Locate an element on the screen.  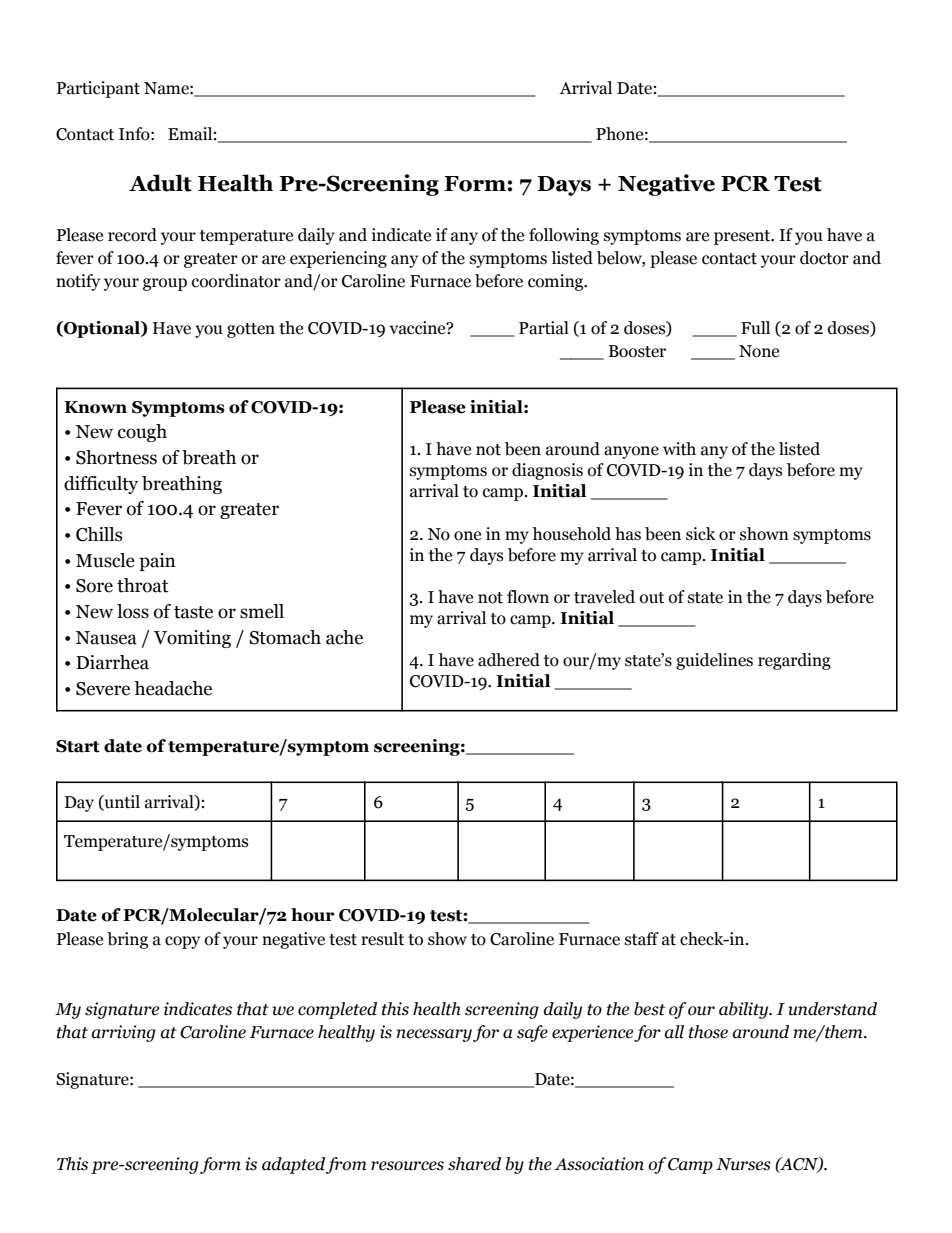
following is located at coordinates (564, 236).
